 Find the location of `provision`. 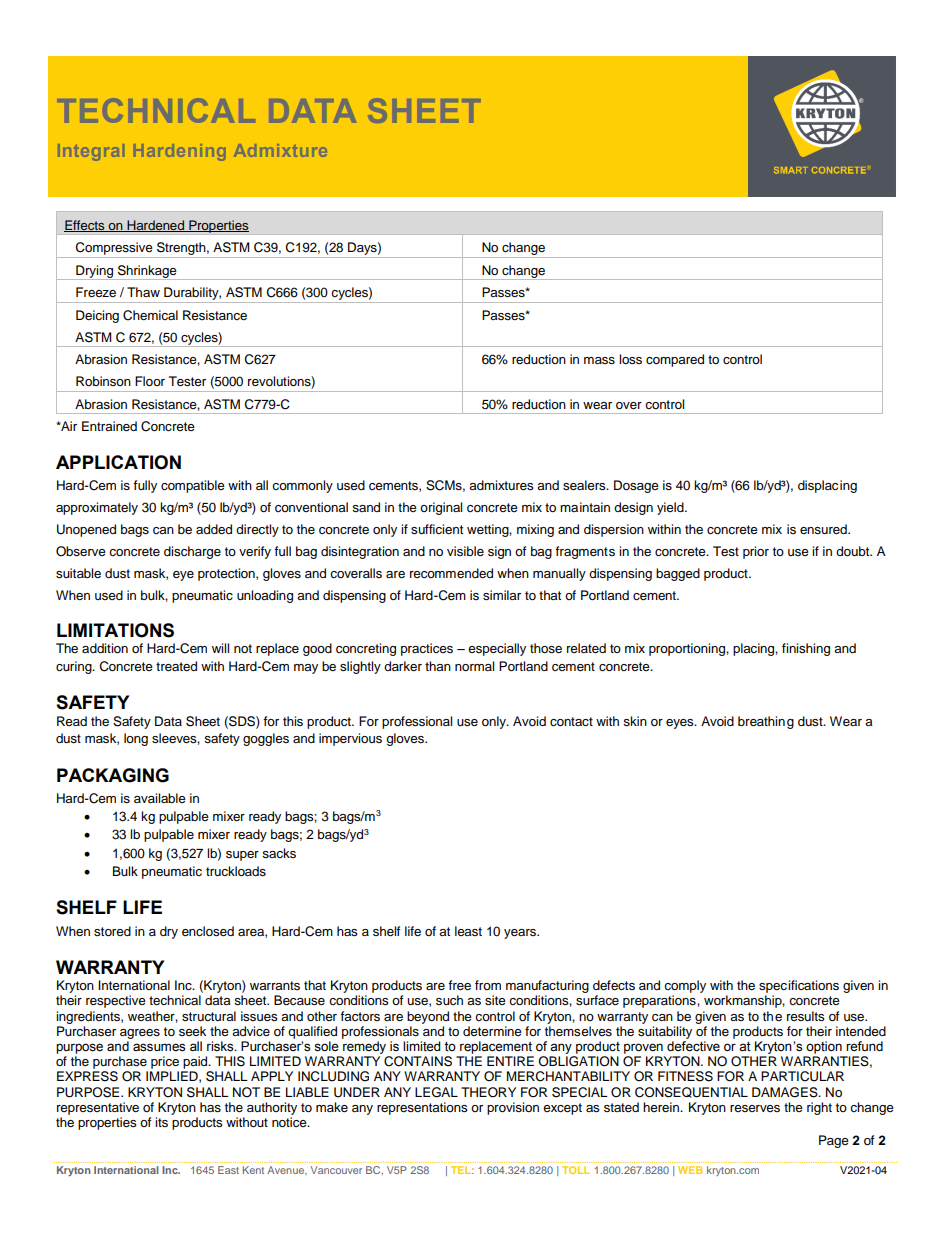

provision is located at coordinates (513, 1108).
